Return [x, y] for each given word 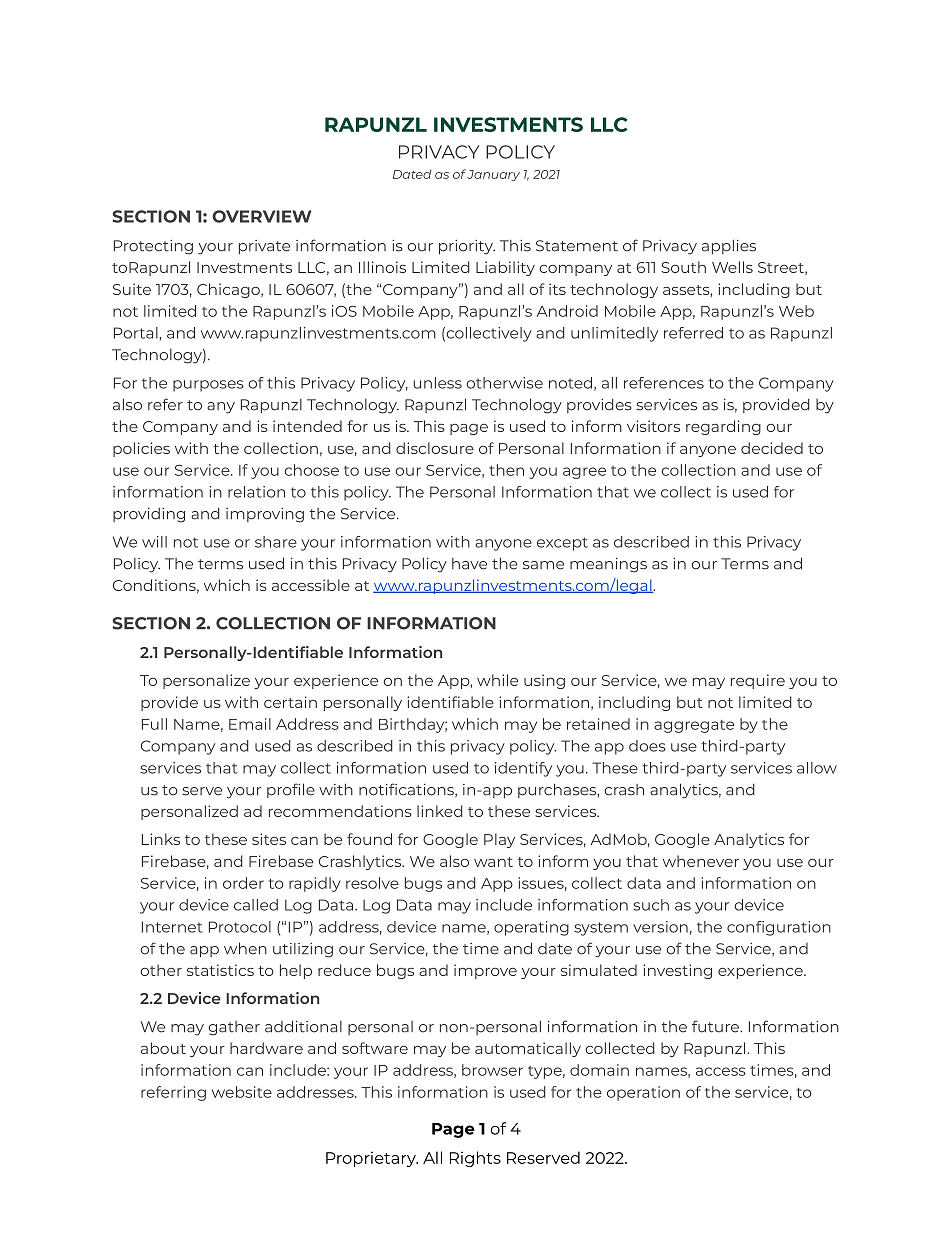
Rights [475, 1159]
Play [499, 840]
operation [643, 1093]
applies [729, 246]
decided [772, 448]
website [242, 1092]
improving [265, 515]
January [493, 175]
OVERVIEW [261, 216]
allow [817, 768]
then [506, 470]
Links [161, 839]
